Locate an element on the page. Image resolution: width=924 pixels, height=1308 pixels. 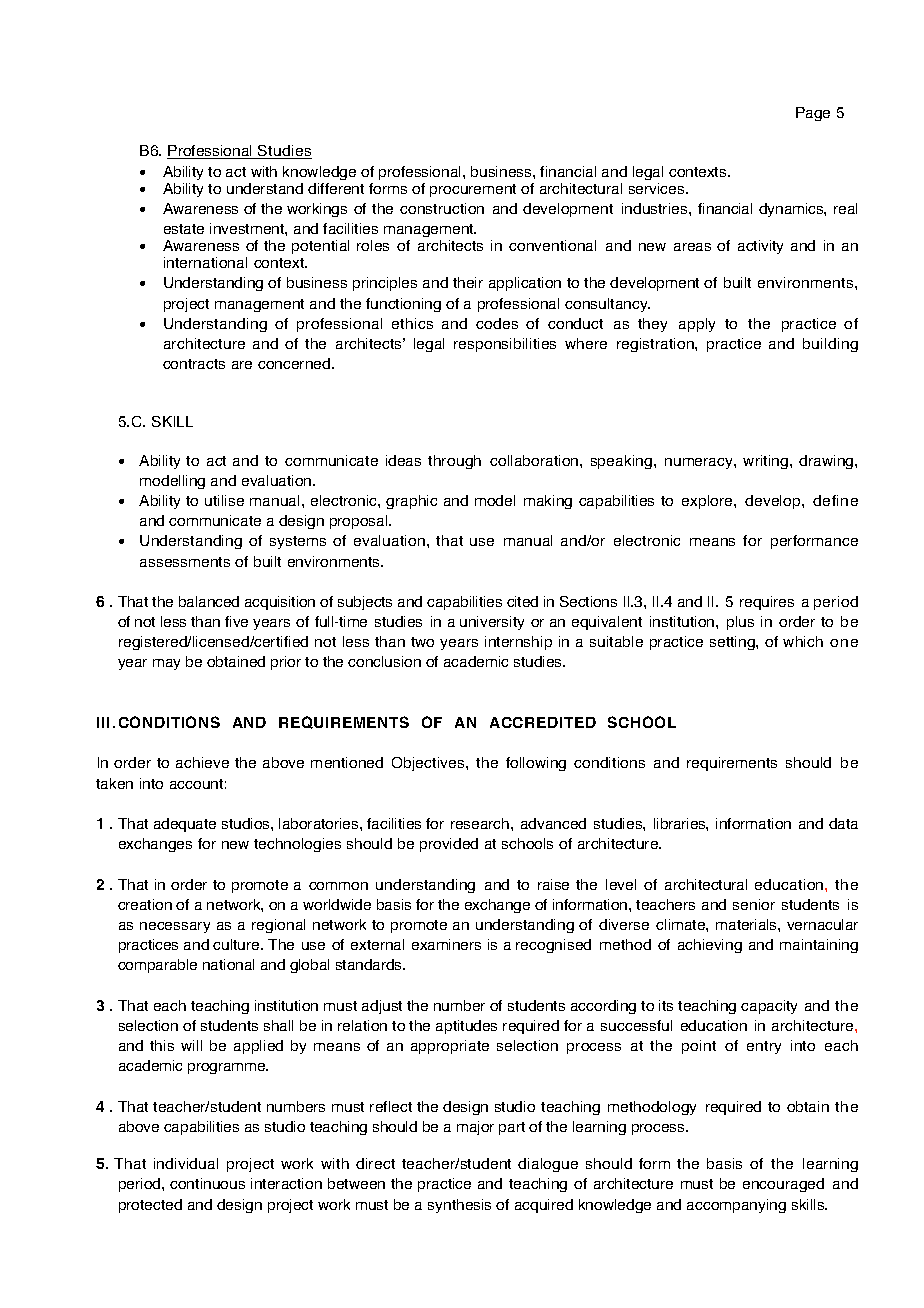
research is located at coordinates (481, 823).
